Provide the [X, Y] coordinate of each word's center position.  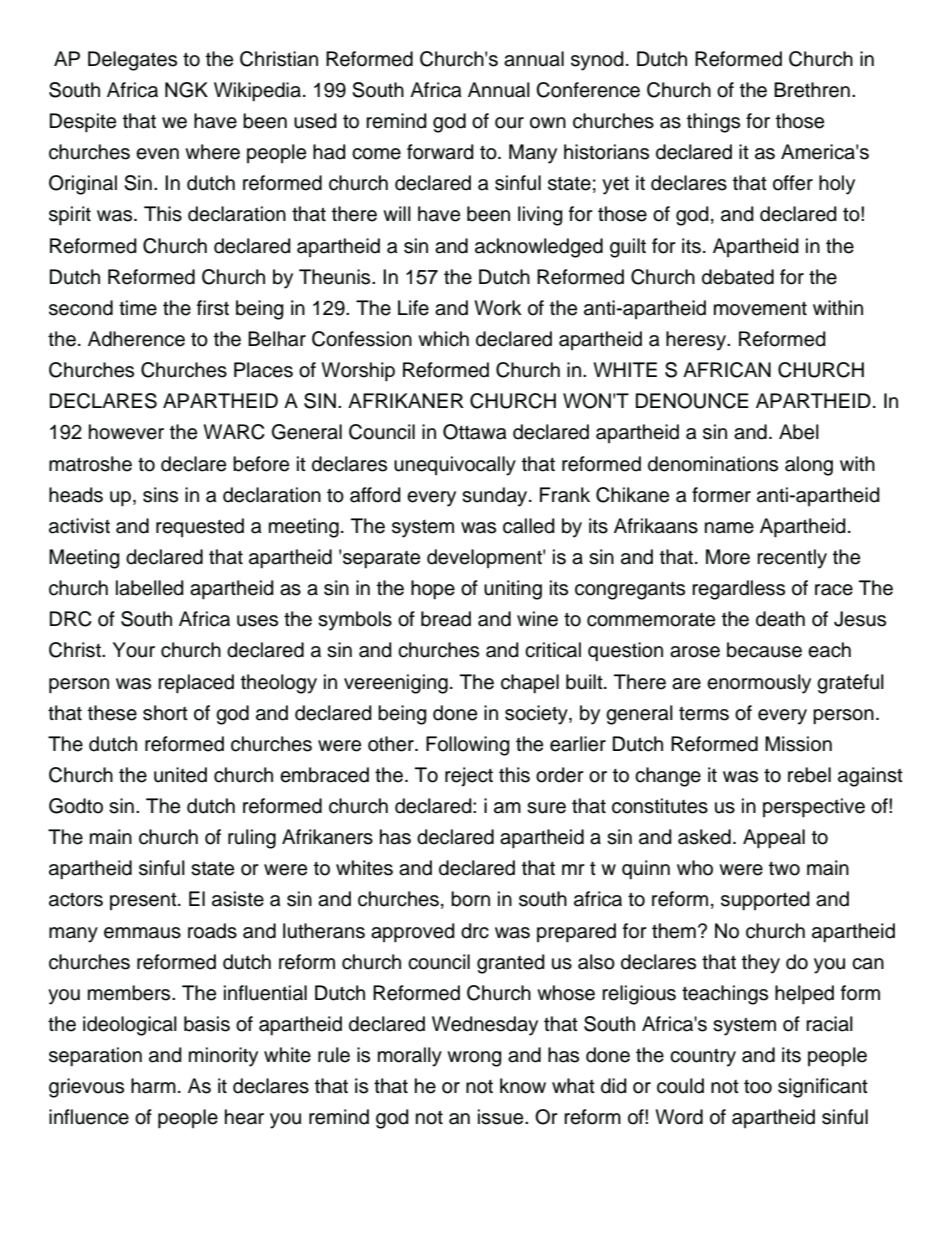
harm [153, 1086]
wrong [474, 1059]
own [548, 123]
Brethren [812, 90]
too [758, 1087]
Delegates [132, 61]
